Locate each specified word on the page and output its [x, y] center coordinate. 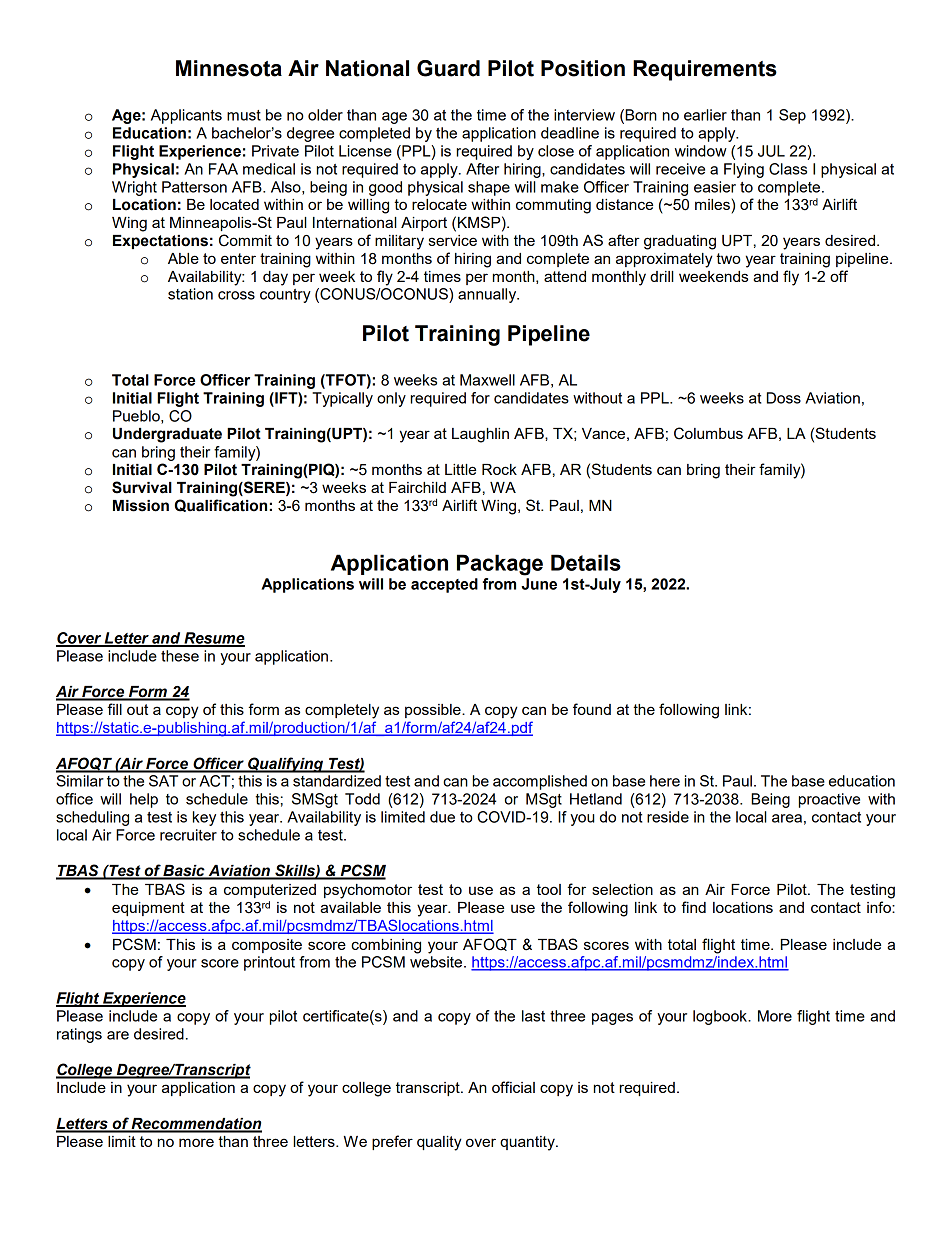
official [513, 1087]
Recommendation [196, 1125]
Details [586, 562]
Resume [213, 639]
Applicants [186, 116]
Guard [448, 68]
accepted [444, 585]
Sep [792, 116]
